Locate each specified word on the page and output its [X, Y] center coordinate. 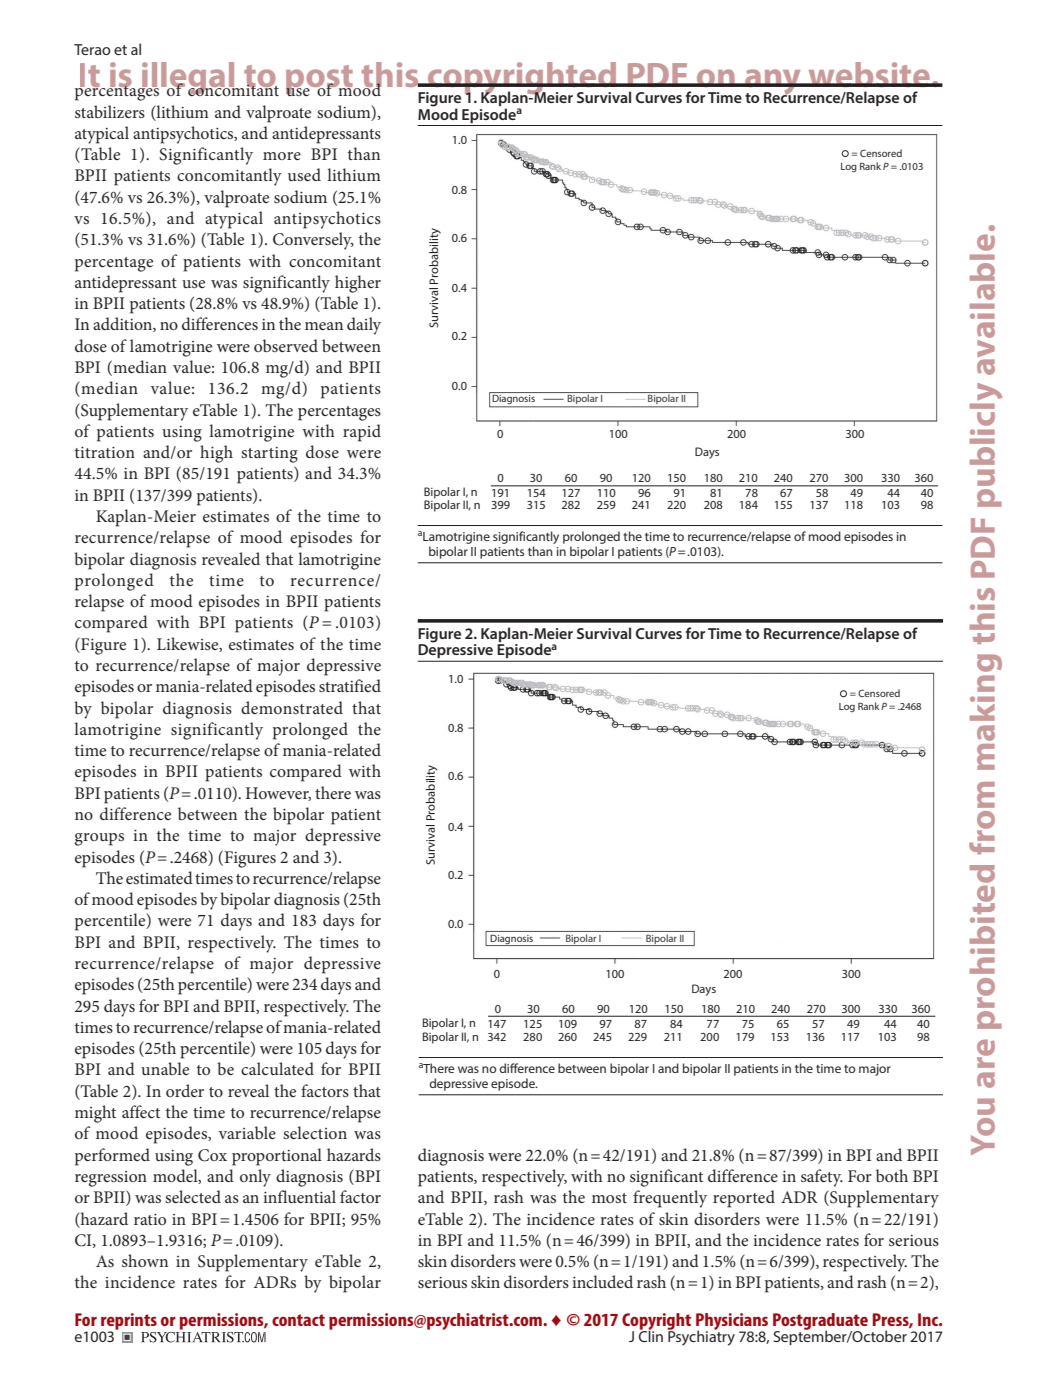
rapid [362, 433]
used [304, 174]
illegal [188, 79]
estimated [159, 877]
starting [269, 455]
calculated [277, 1068]
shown [145, 1260]
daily [364, 326]
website [869, 74]
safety [822, 1178]
